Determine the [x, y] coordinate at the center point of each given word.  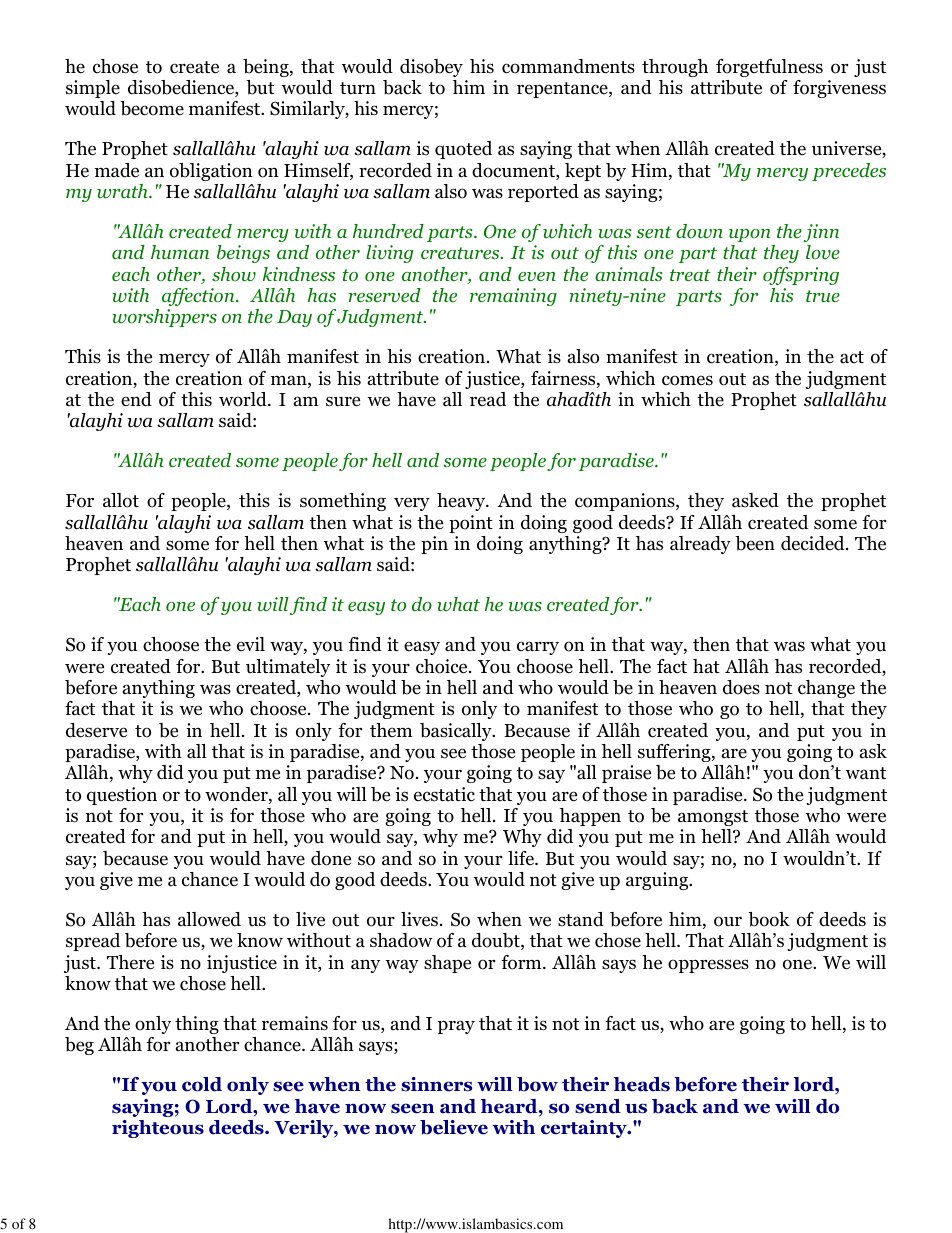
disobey [431, 68]
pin [434, 545]
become [152, 108]
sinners [436, 1084]
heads [642, 1084]
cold [202, 1084]
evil [251, 644]
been [755, 543]
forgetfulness [769, 68]
